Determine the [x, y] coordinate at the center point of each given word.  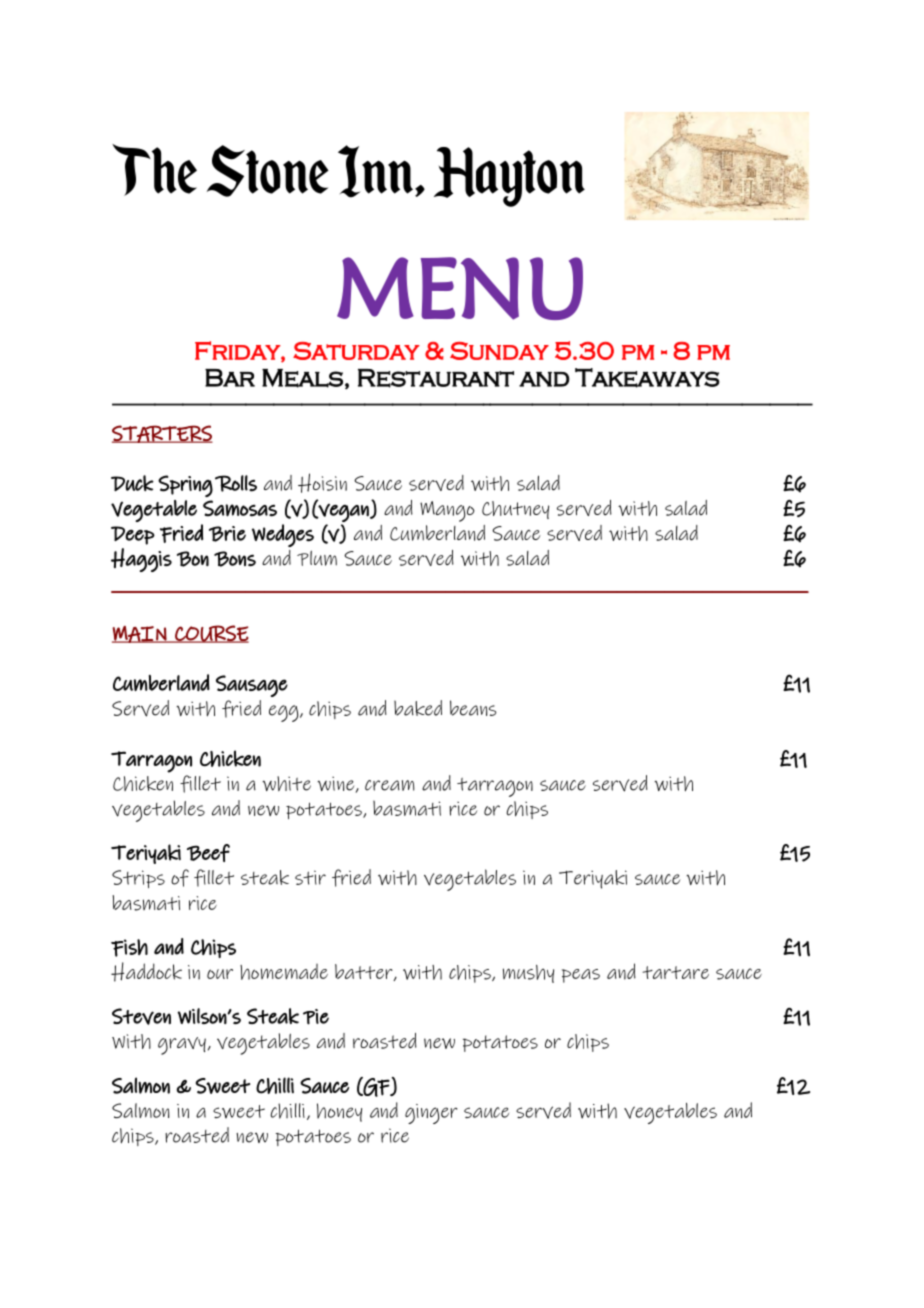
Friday [238, 351]
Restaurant [436, 378]
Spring [185, 486]
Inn [377, 171]
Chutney [515, 510]
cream [390, 785]
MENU [460, 288]
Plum [317, 558]
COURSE [211, 634]
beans [473, 708]
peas [581, 976]
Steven [141, 1016]
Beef [208, 853]
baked [418, 708]
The [154, 170]
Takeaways [647, 378]
